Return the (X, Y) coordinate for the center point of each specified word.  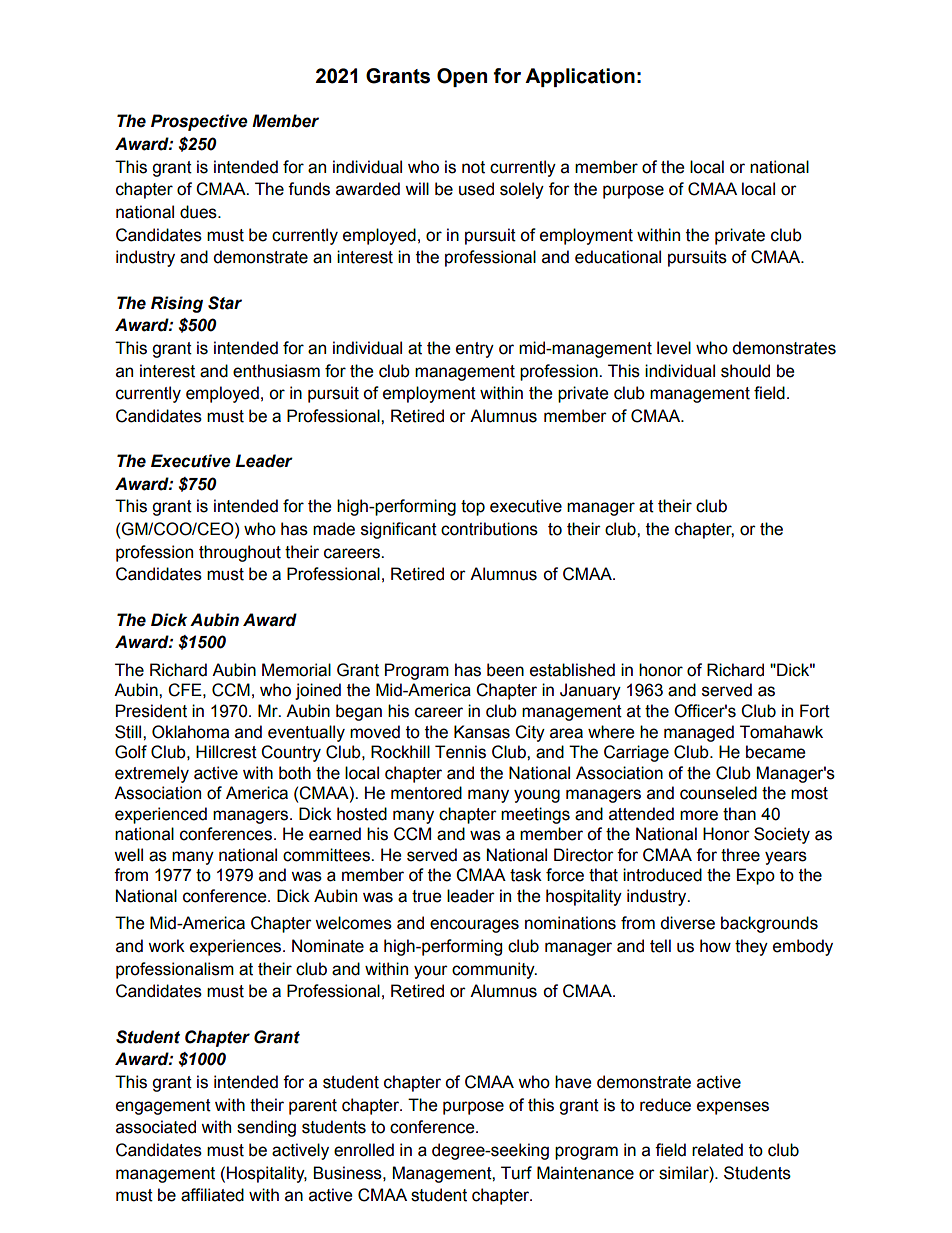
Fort (815, 711)
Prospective (199, 122)
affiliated (212, 1195)
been (505, 670)
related (717, 1150)
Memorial (296, 670)
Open (462, 77)
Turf (516, 1173)
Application (580, 77)
